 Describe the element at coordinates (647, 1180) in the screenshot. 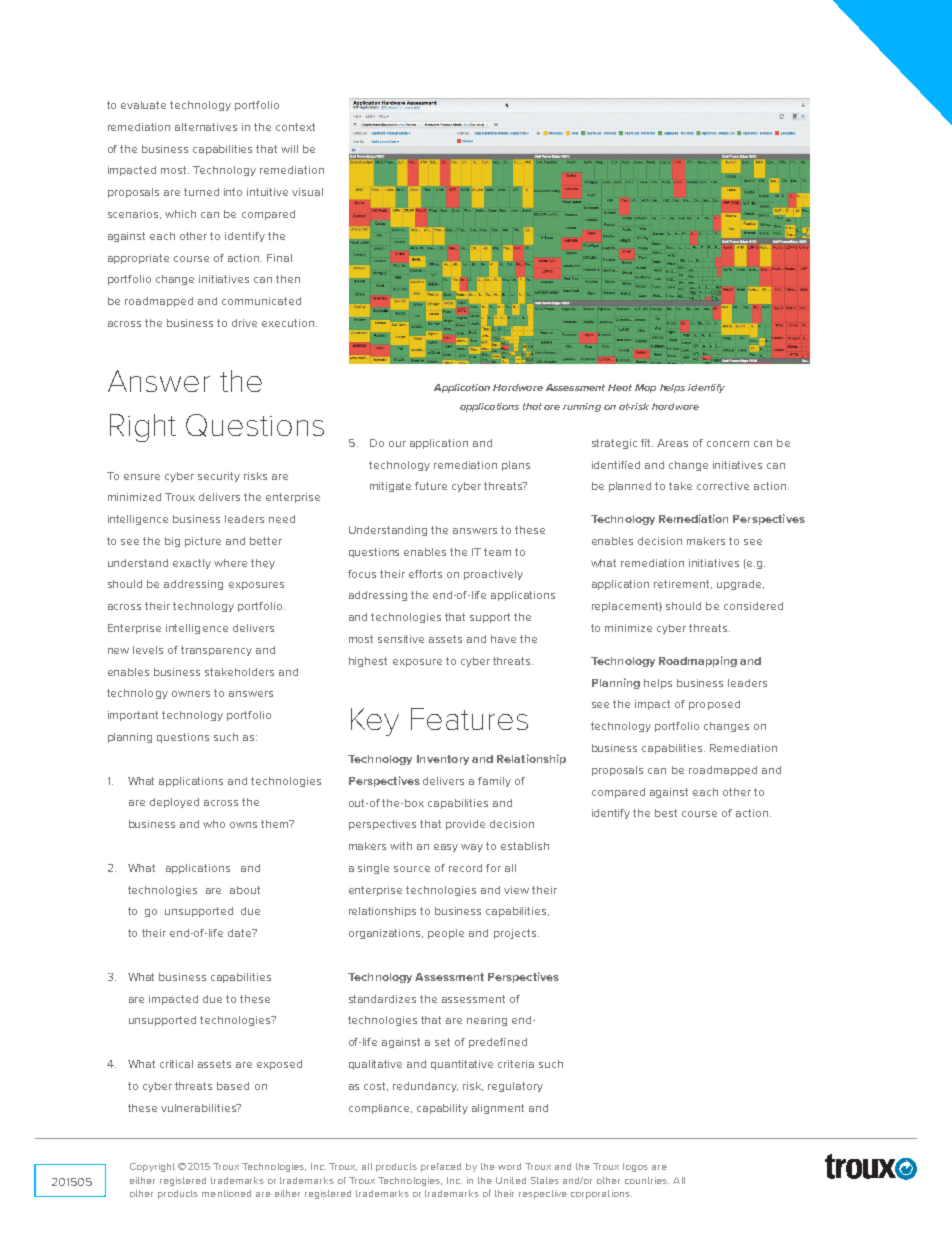

I see `countries` at that location.
